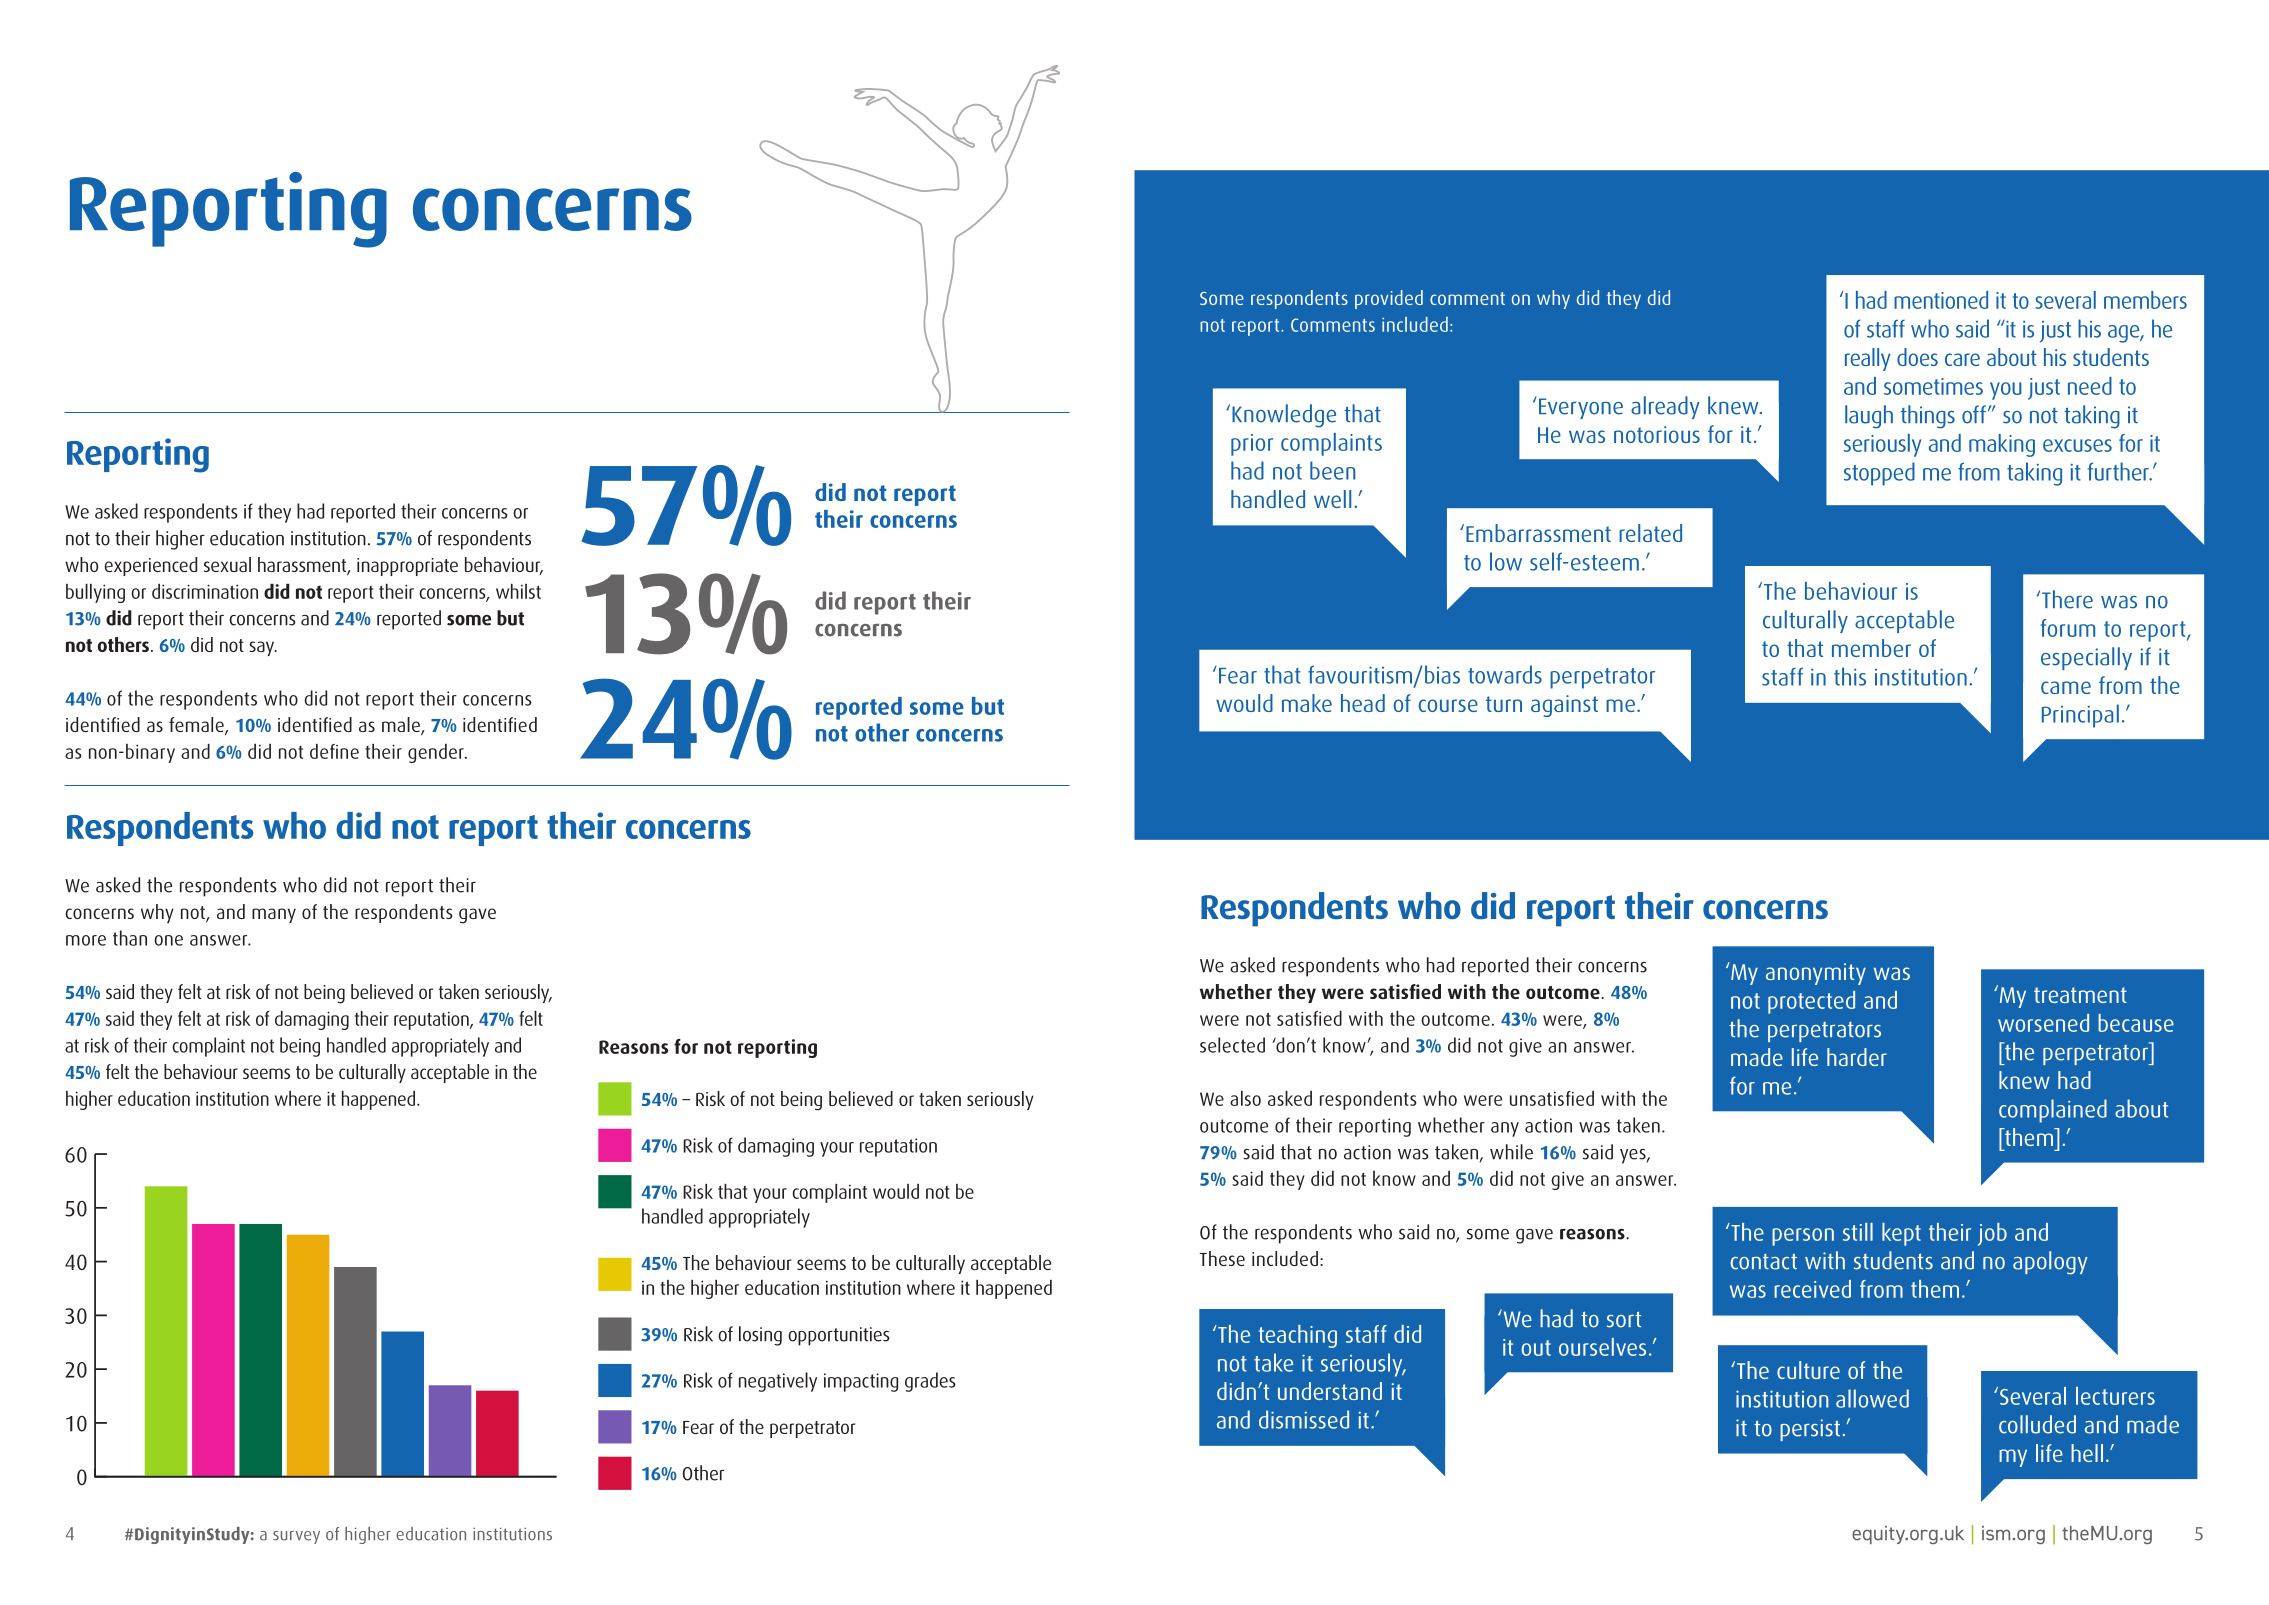 This document has height=1605, width=2269. What do you see at coordinates (274, 915) in the document?
I see `many` at bounding box center [274, 915].
